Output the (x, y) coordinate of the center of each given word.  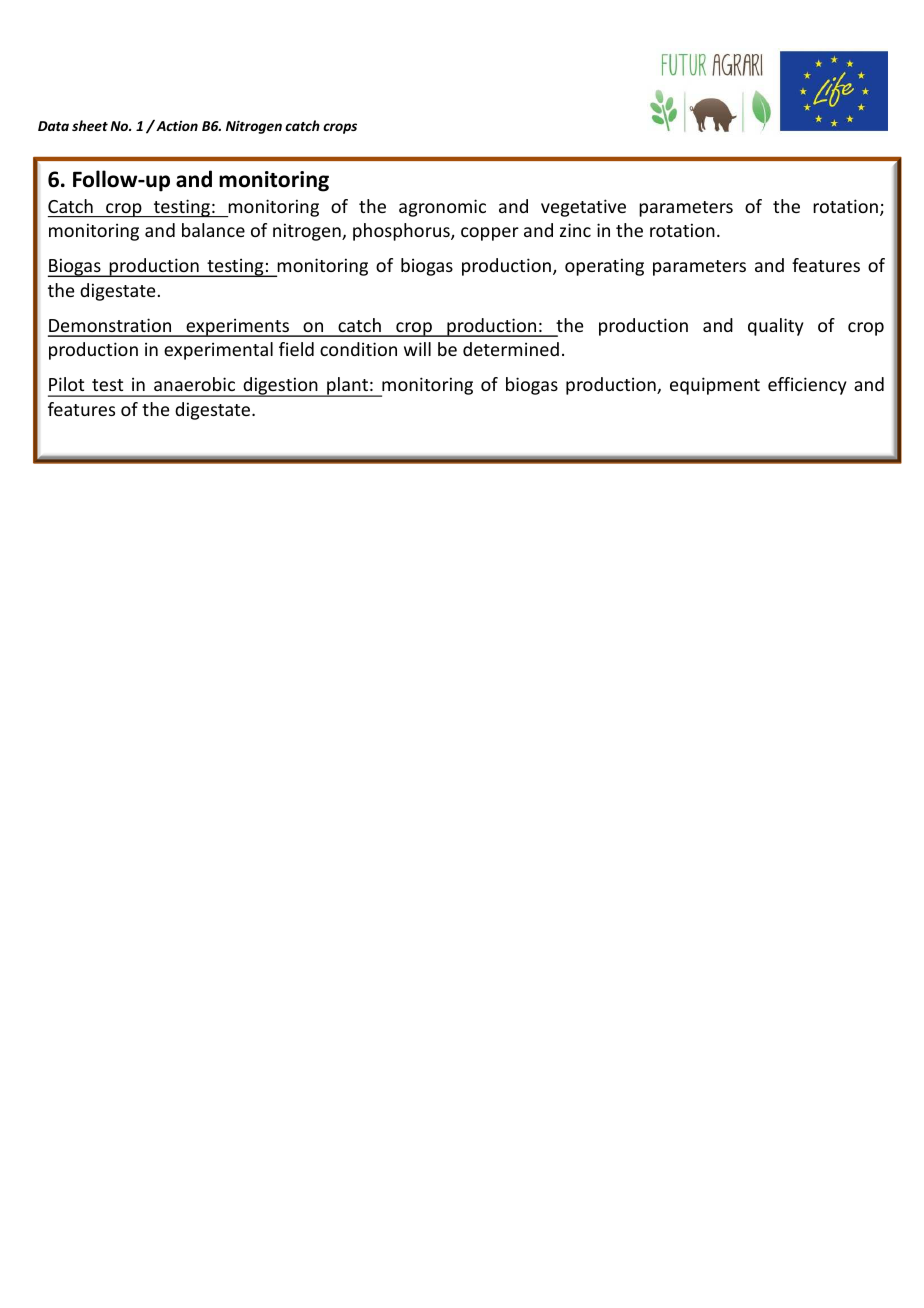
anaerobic (194, 384)
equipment (715, 386)
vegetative (583, 208)
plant (347, 387)
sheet (90, 125)
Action (176, 125)
